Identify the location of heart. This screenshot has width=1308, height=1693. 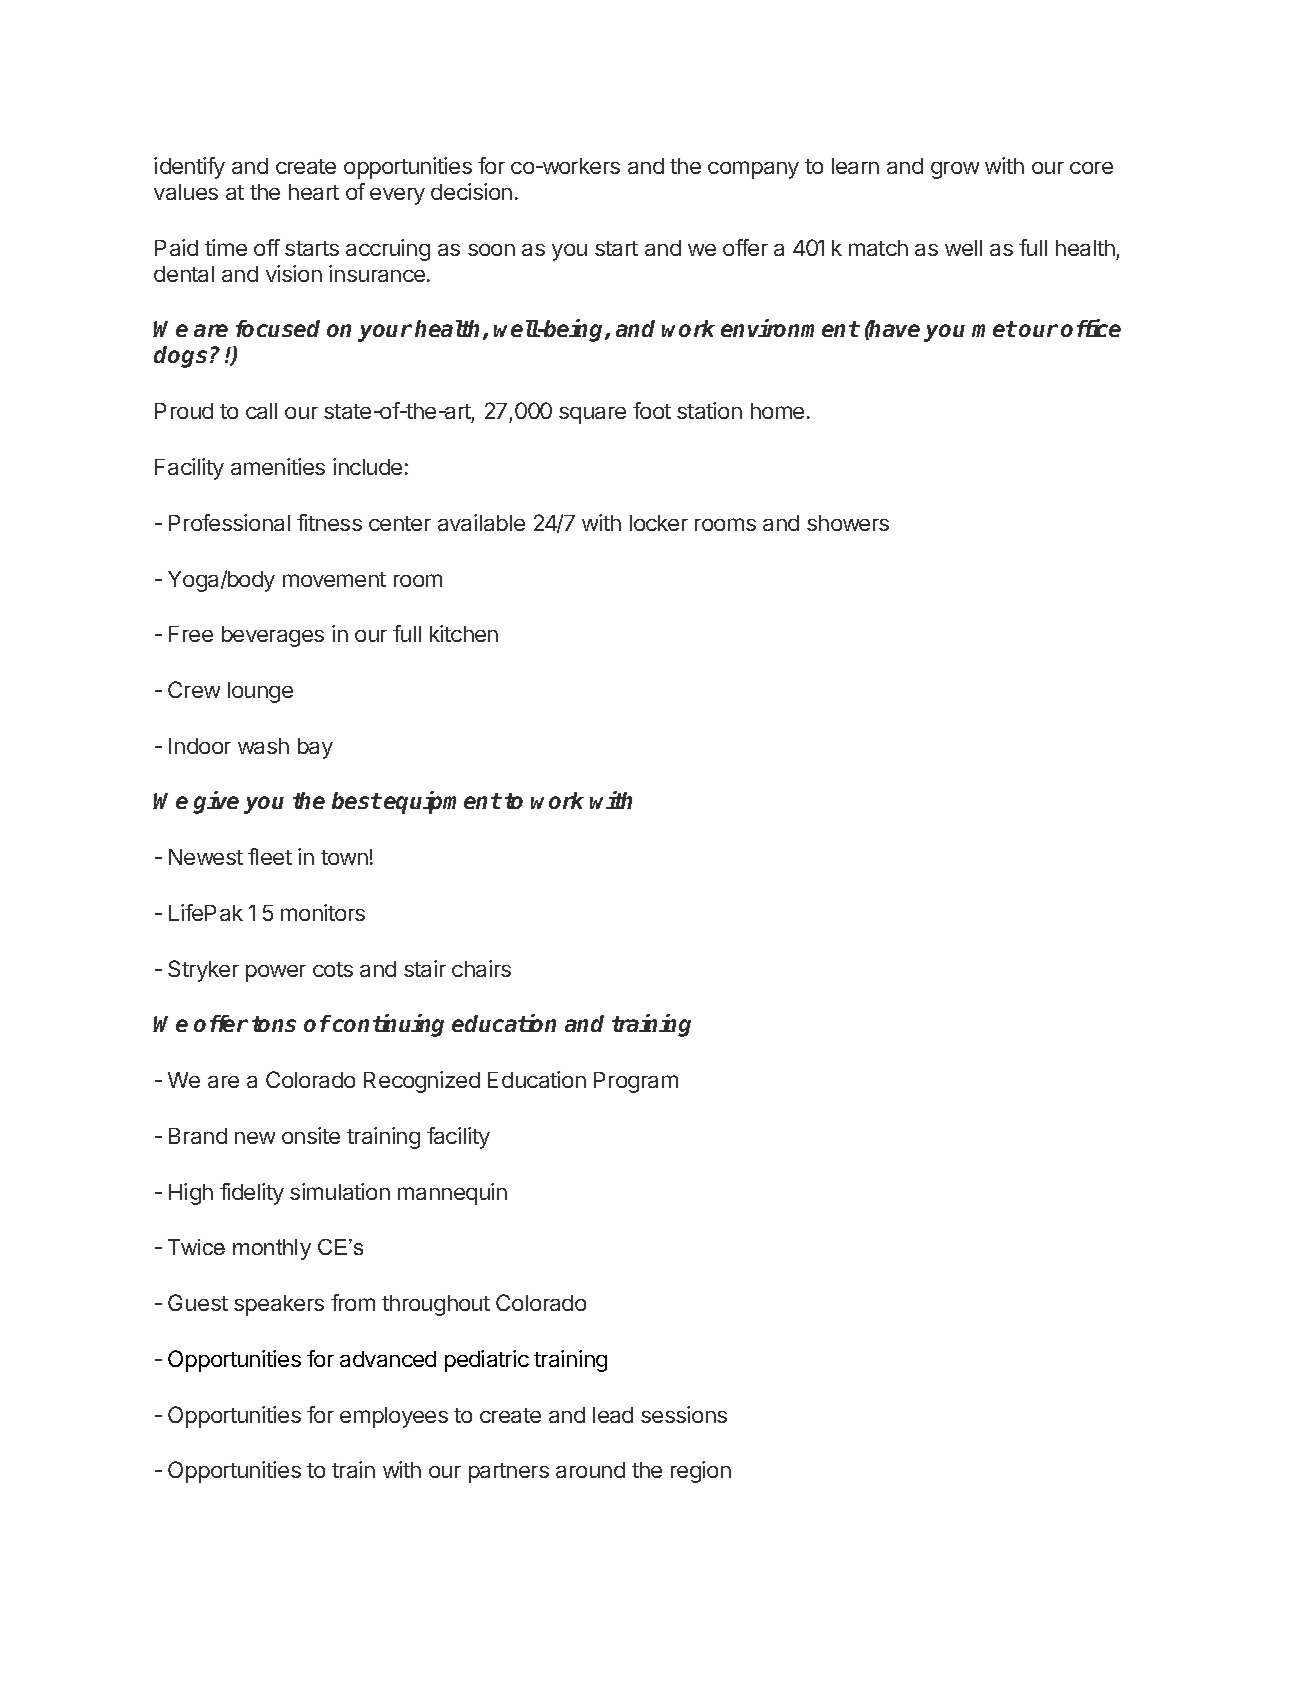
(314, 192).
